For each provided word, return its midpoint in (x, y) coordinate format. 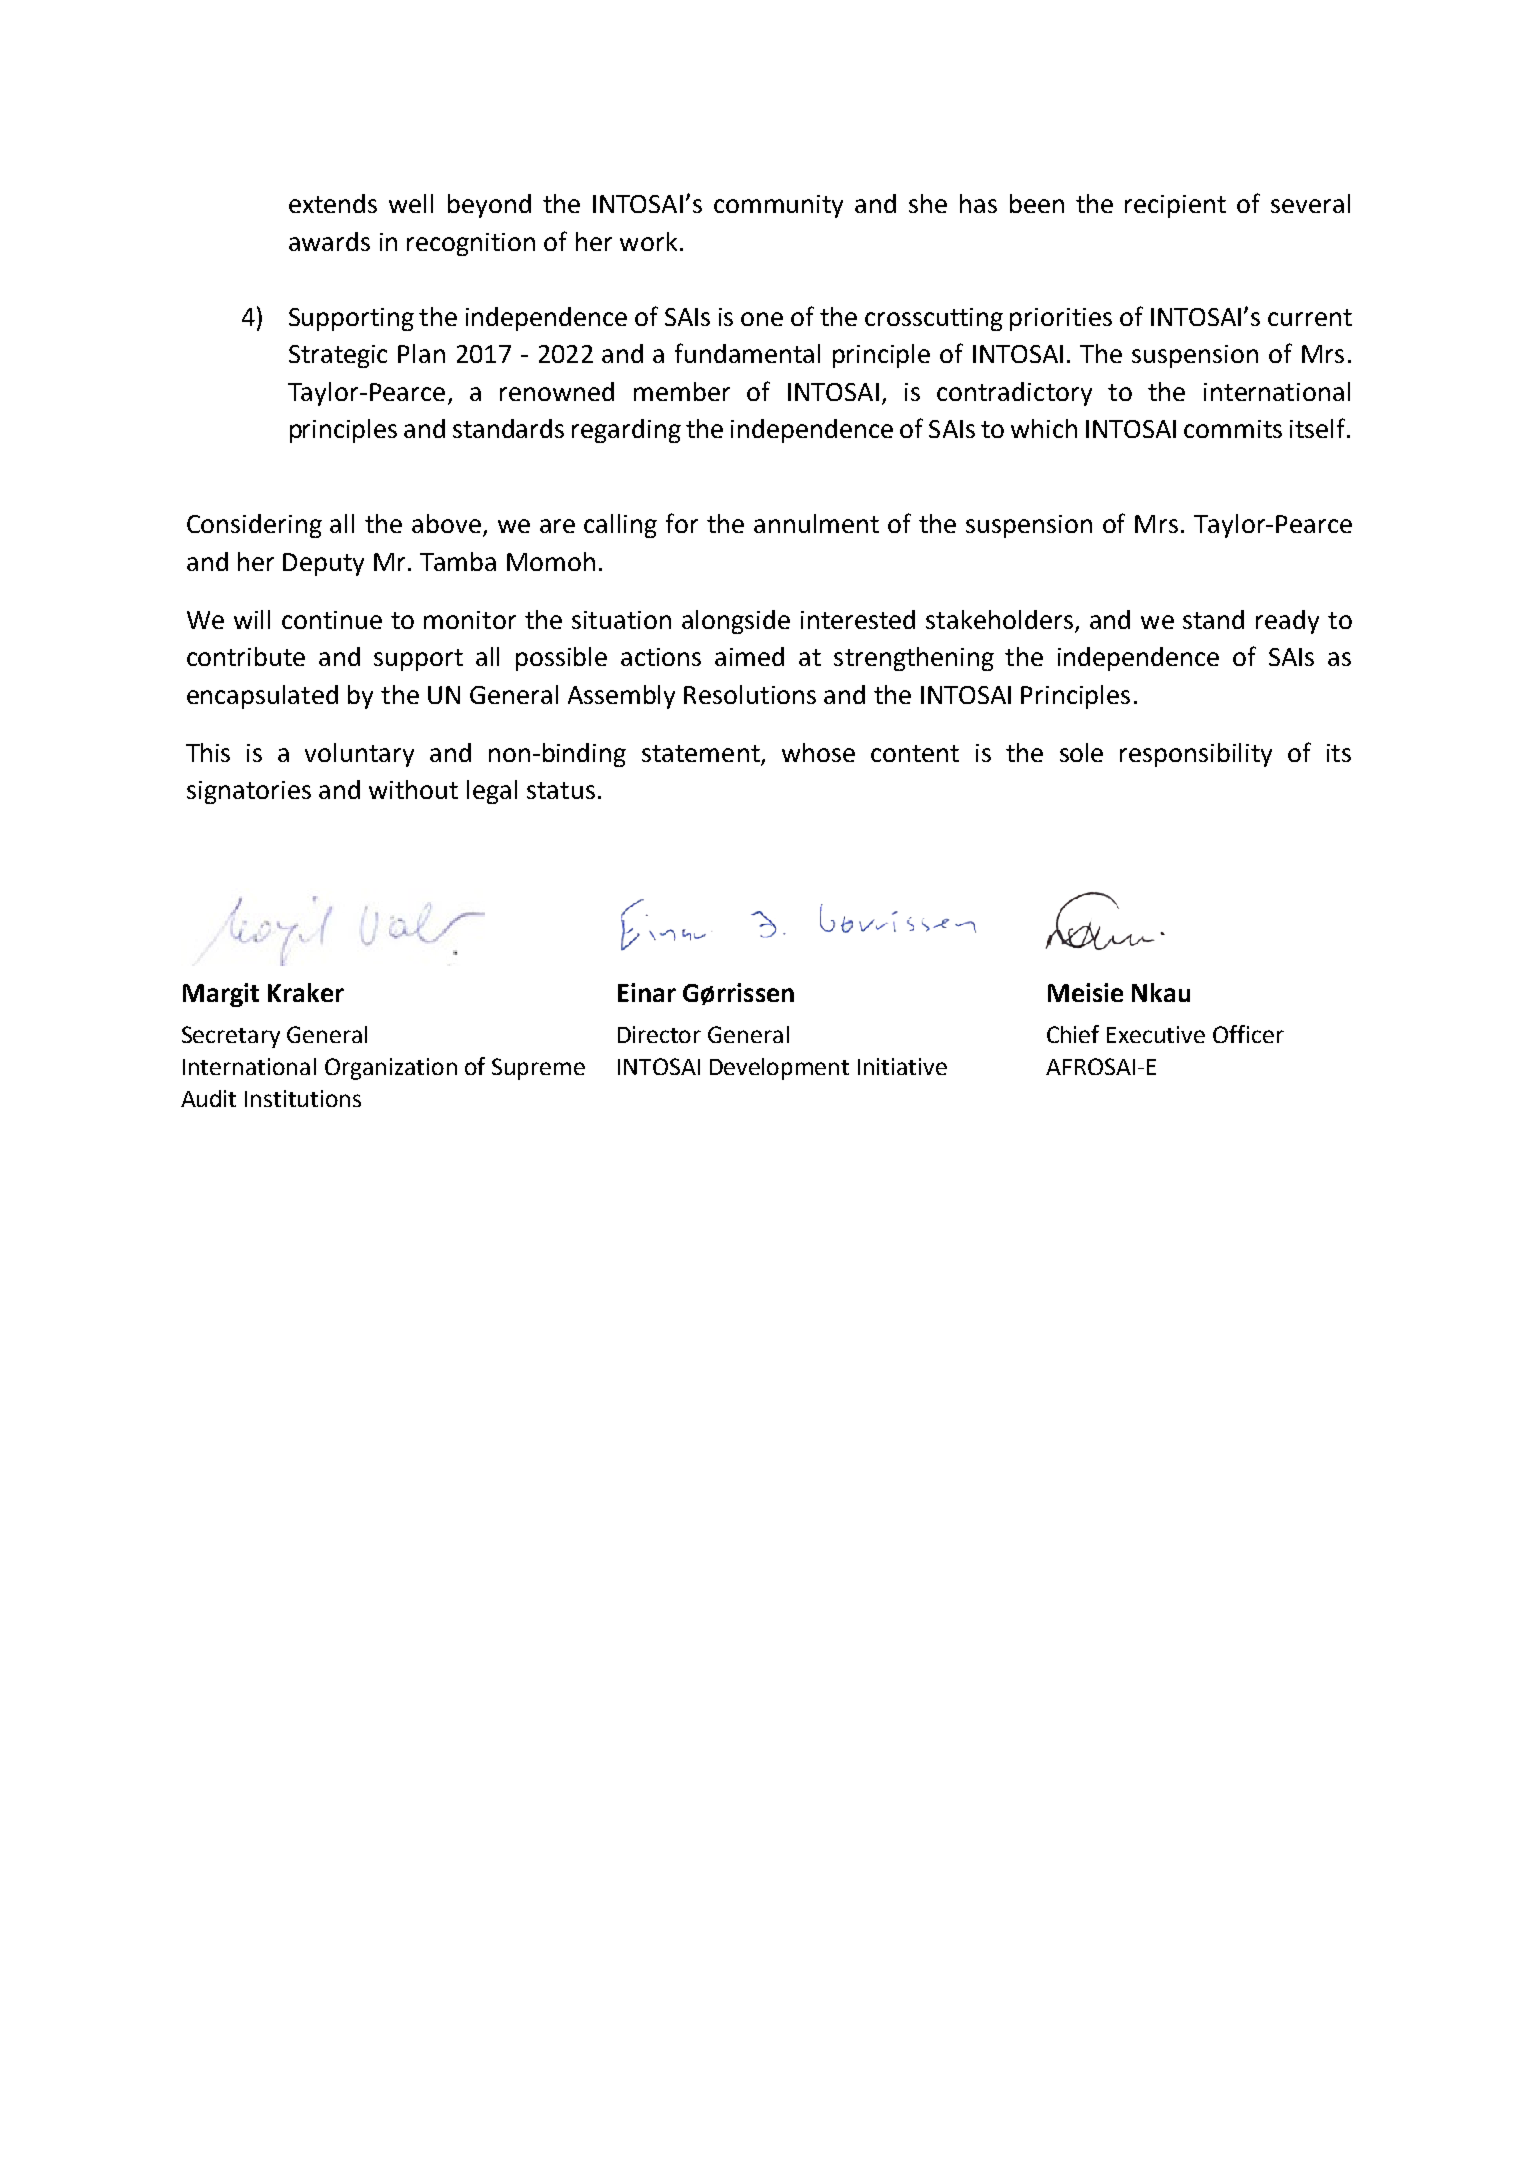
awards (329, 241)
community (778, 206)
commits (1233, 429)
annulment (816, 523)
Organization (391, 1069)
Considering (254, 526)
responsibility (1196, 755)
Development (779, 1069)
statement (702, 755)
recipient (1175, 206)
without (413, 789)
